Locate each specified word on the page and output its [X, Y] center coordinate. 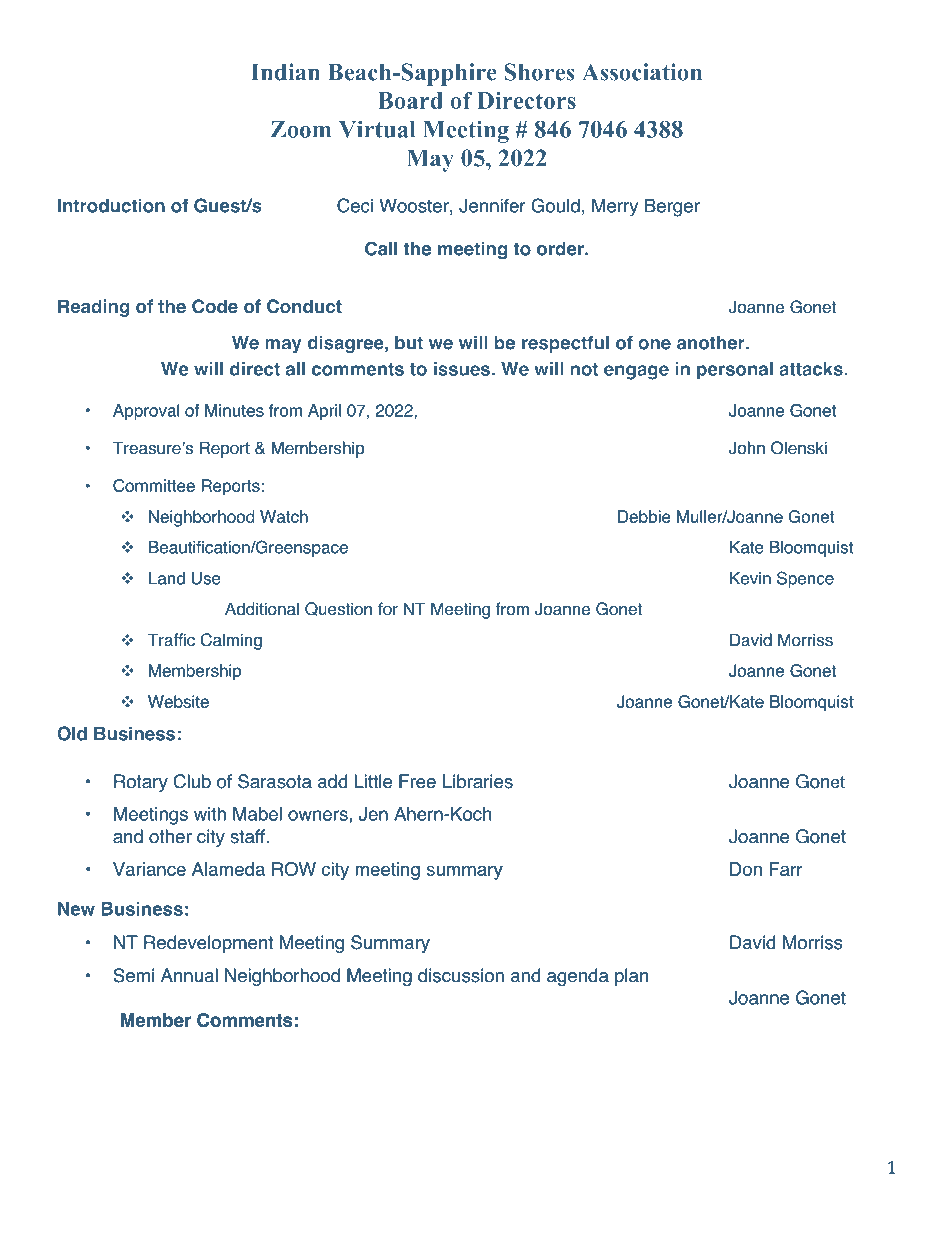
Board [410, 100]
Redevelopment [208, 944]
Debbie [644, 516]
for [388, 609]
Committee [154, 485]
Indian [285, 72]
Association [642, 72]
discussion [461, 975]
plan [631, 977]
